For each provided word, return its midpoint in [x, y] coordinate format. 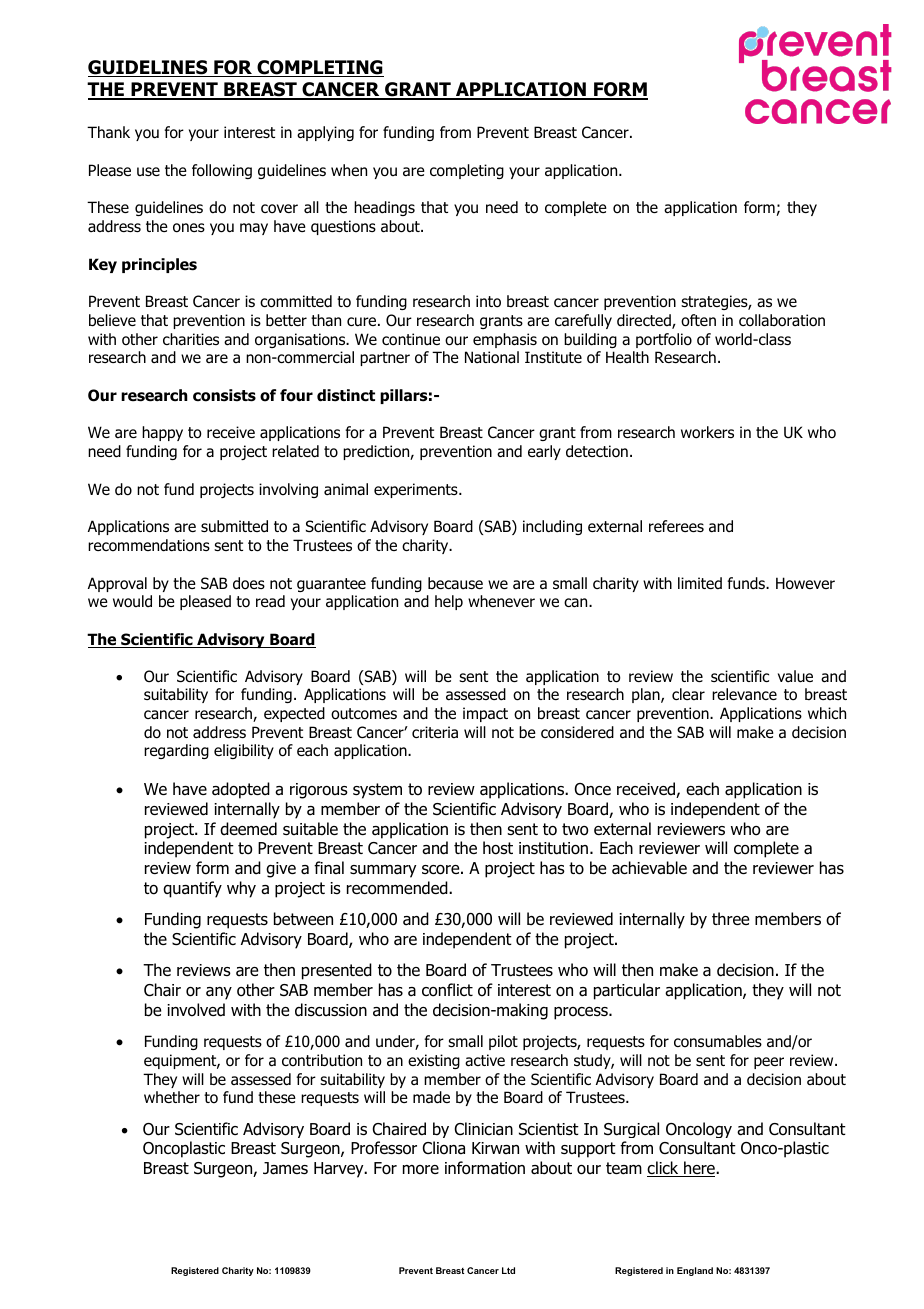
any [219, 993]
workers [707, 432]
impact [485, 714]
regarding [176, 751]
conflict [447, 990]
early [544, 452]
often [698, 320]
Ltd [508, 1270]
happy [162, 433]
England [695, 1271]
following [222, 171]
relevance [744, 694]
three [730, 918]
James [285, 1168]
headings [384, 208]
